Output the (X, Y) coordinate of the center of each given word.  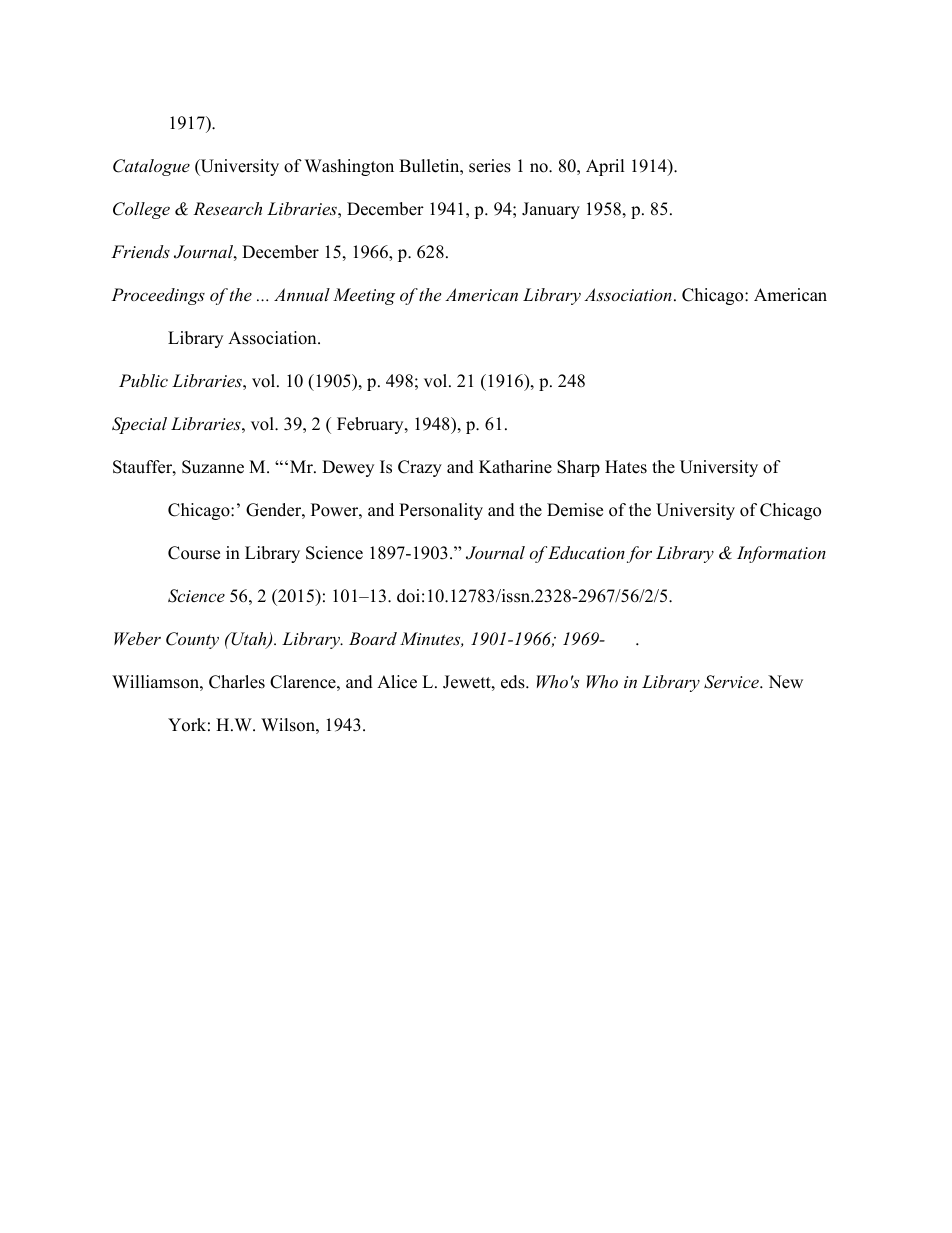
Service (732, 682)
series (490, 166)
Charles (237, 682)
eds (514, 682)
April (605, 167)
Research (227, 208)
